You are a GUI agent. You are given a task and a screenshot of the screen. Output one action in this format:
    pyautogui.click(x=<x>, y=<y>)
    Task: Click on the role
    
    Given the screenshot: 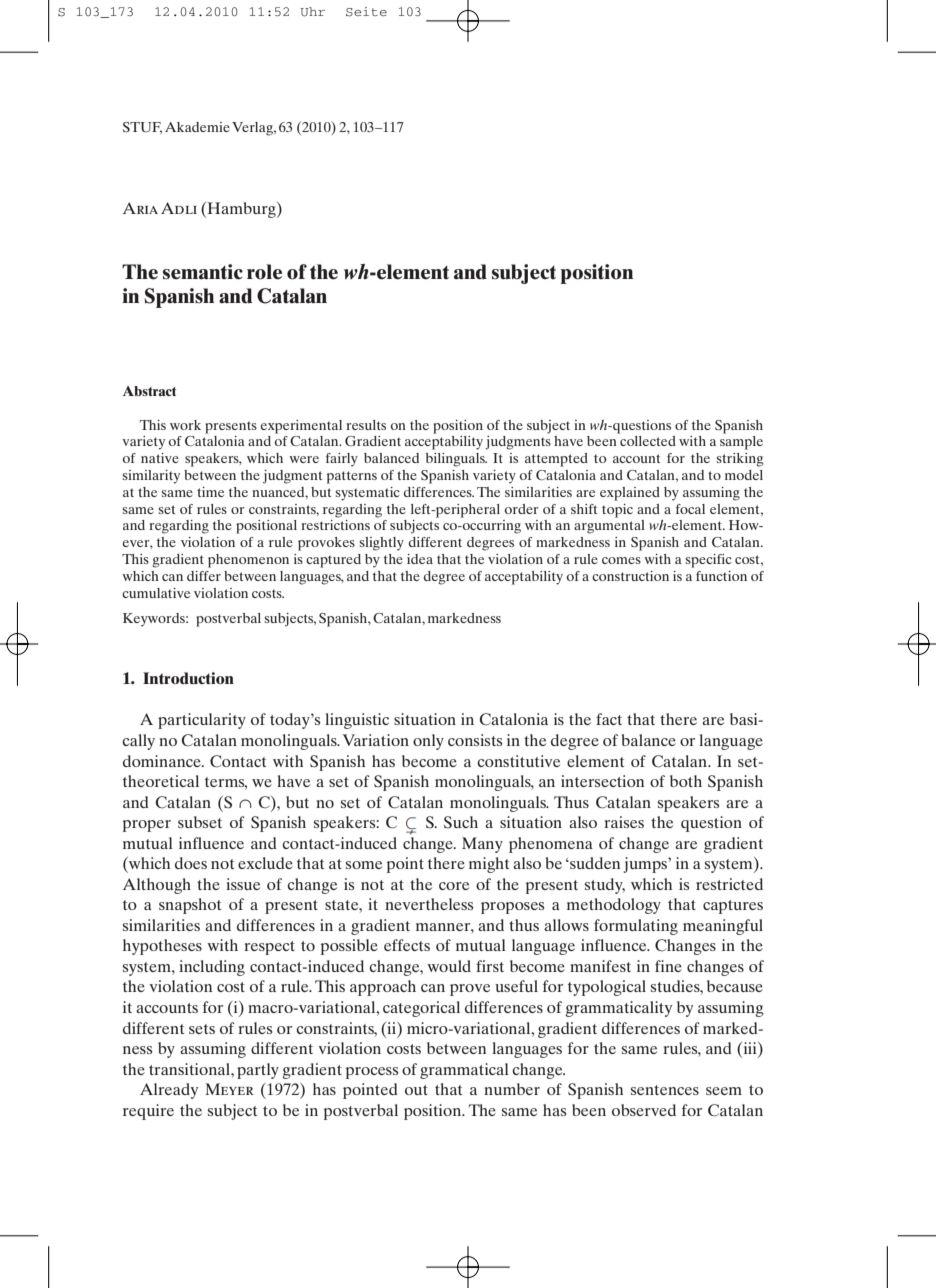 What is the action you would take?
    pyautogui.click(x=264, y=272)
